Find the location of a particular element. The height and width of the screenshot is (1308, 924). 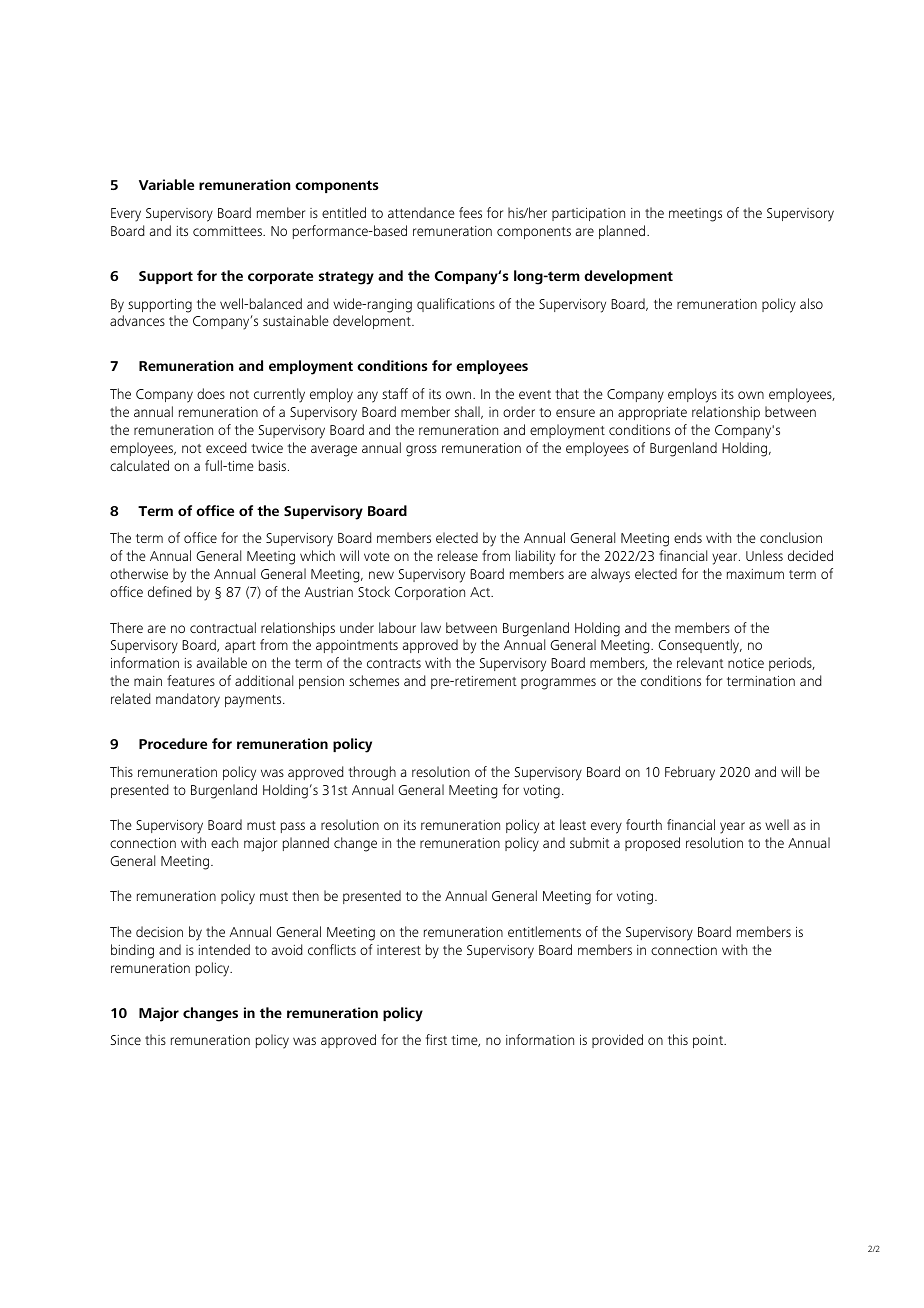

law is located at coordinates (431, 627).
